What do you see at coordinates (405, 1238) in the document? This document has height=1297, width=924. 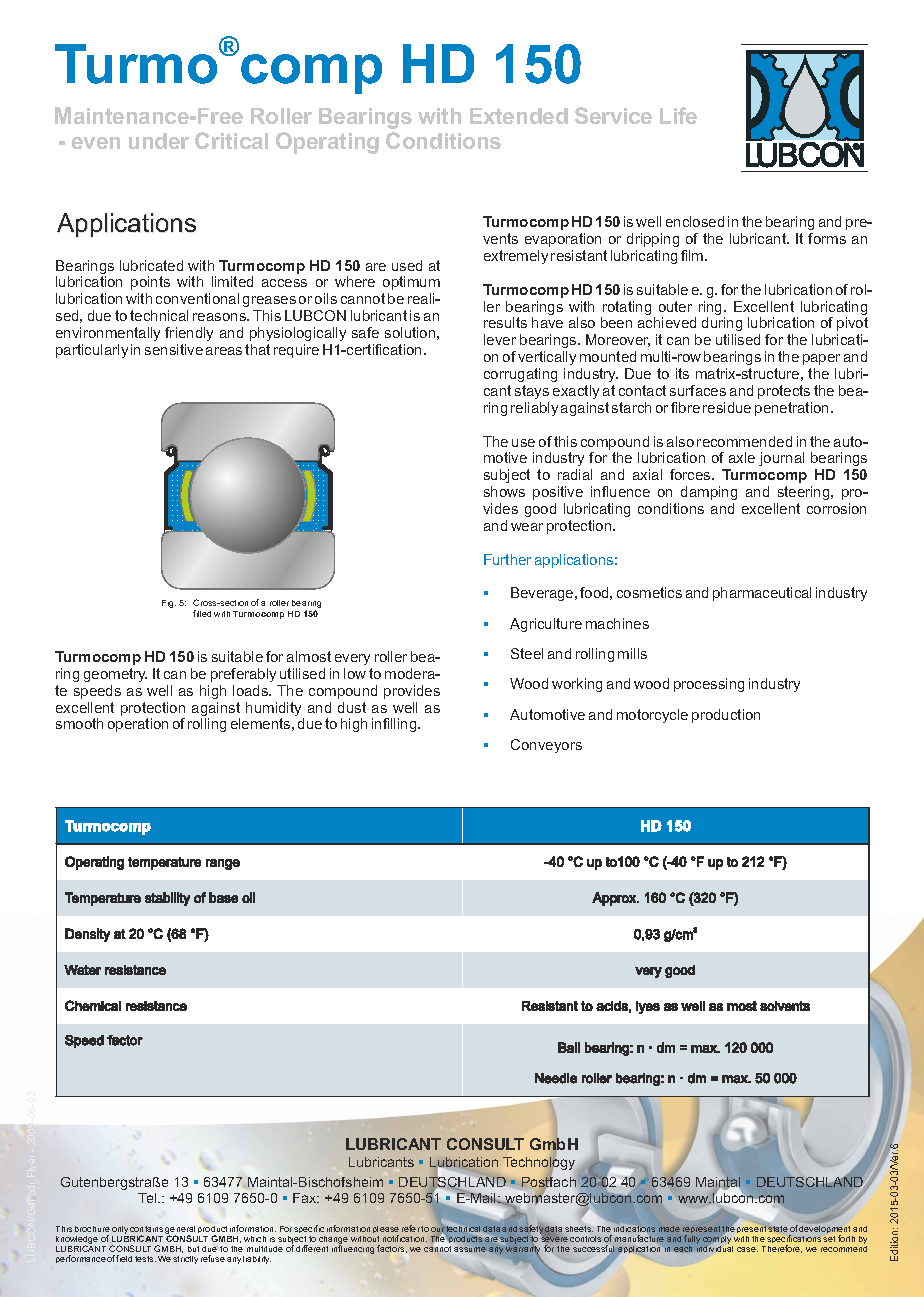 I see `notification` at bounding box center [405, 1238].
